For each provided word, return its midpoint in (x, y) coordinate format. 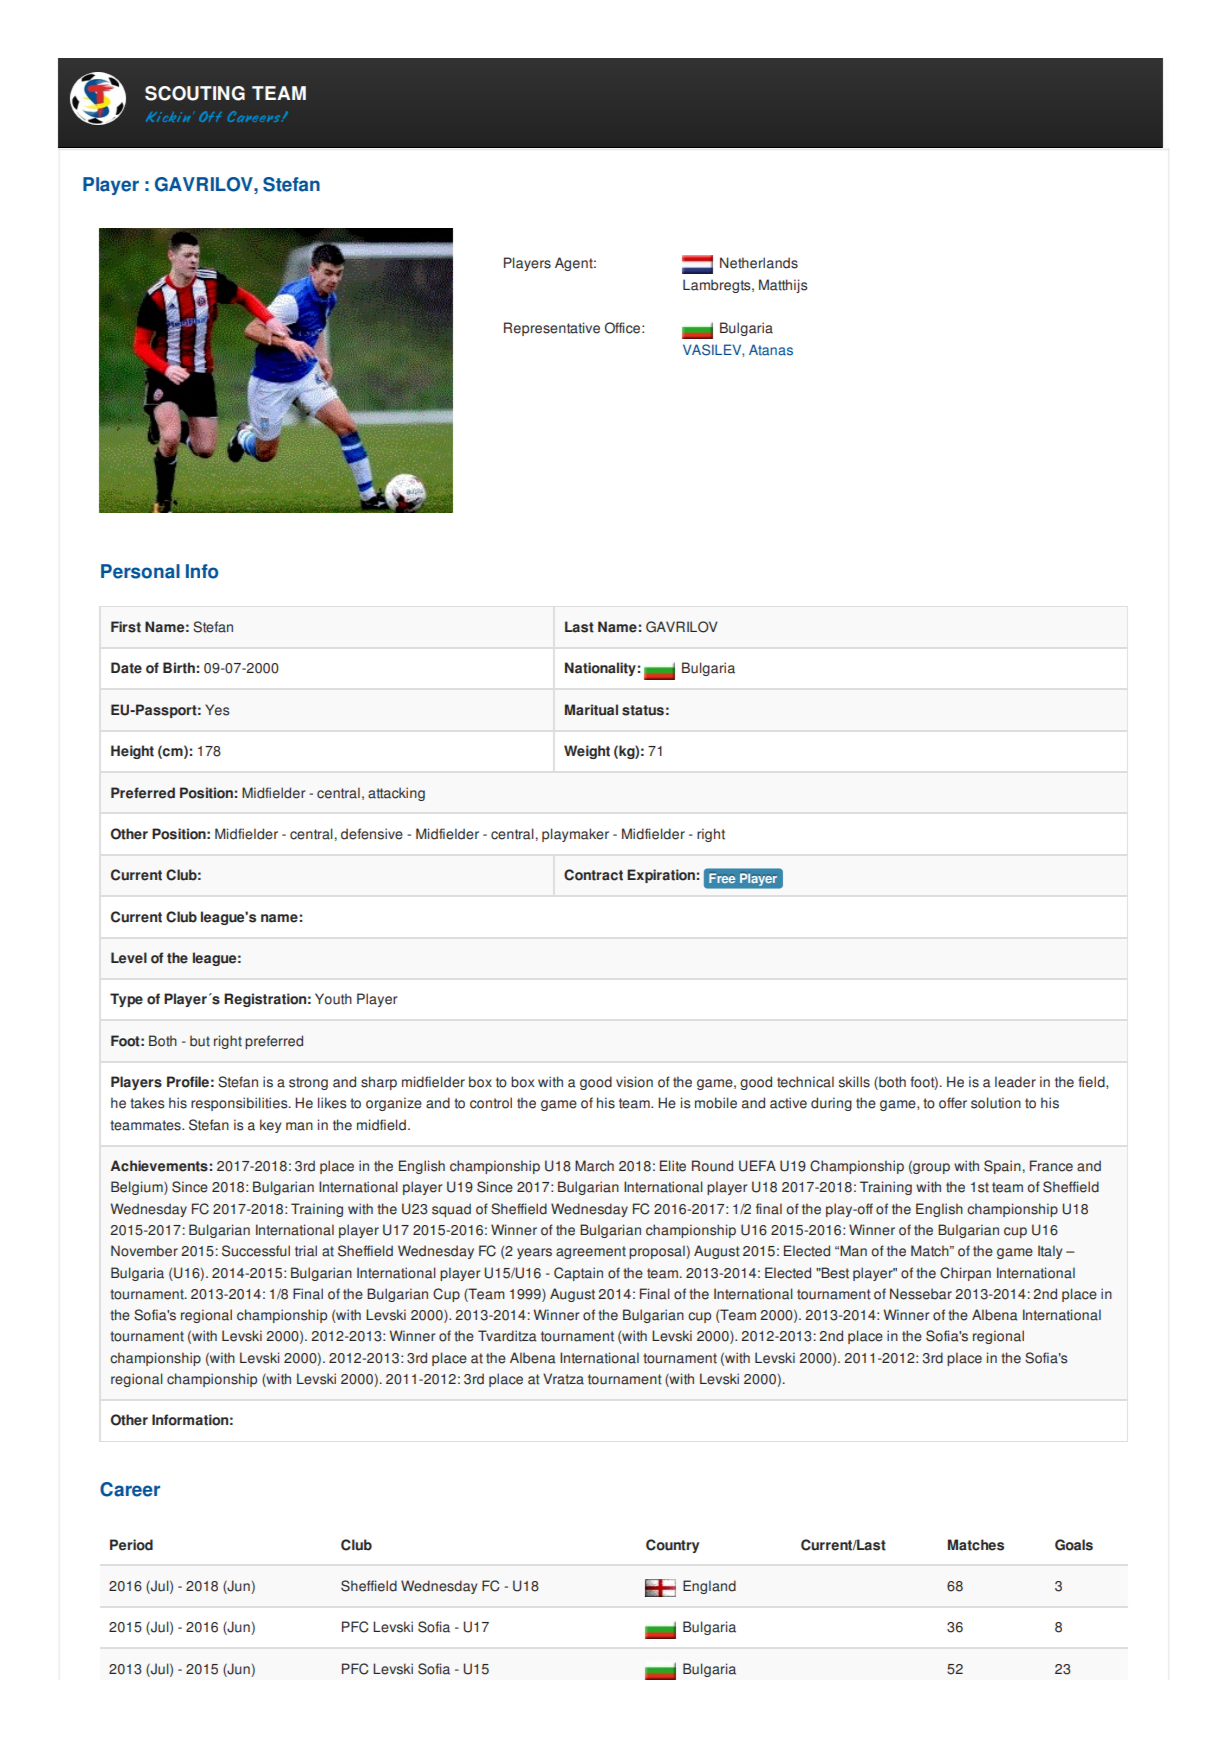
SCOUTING (195, 93)
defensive (372, 834)
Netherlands (759, 263)
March (594, 1166)
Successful (256, 1251)
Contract (593, 875)
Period (131, 1545)
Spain (1002, 1167)
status (643, 710)
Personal (140, 571)
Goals (1074, 1545)
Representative (552, 329)
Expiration (661, 876)
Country (672, 1546)
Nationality (600, 669)
